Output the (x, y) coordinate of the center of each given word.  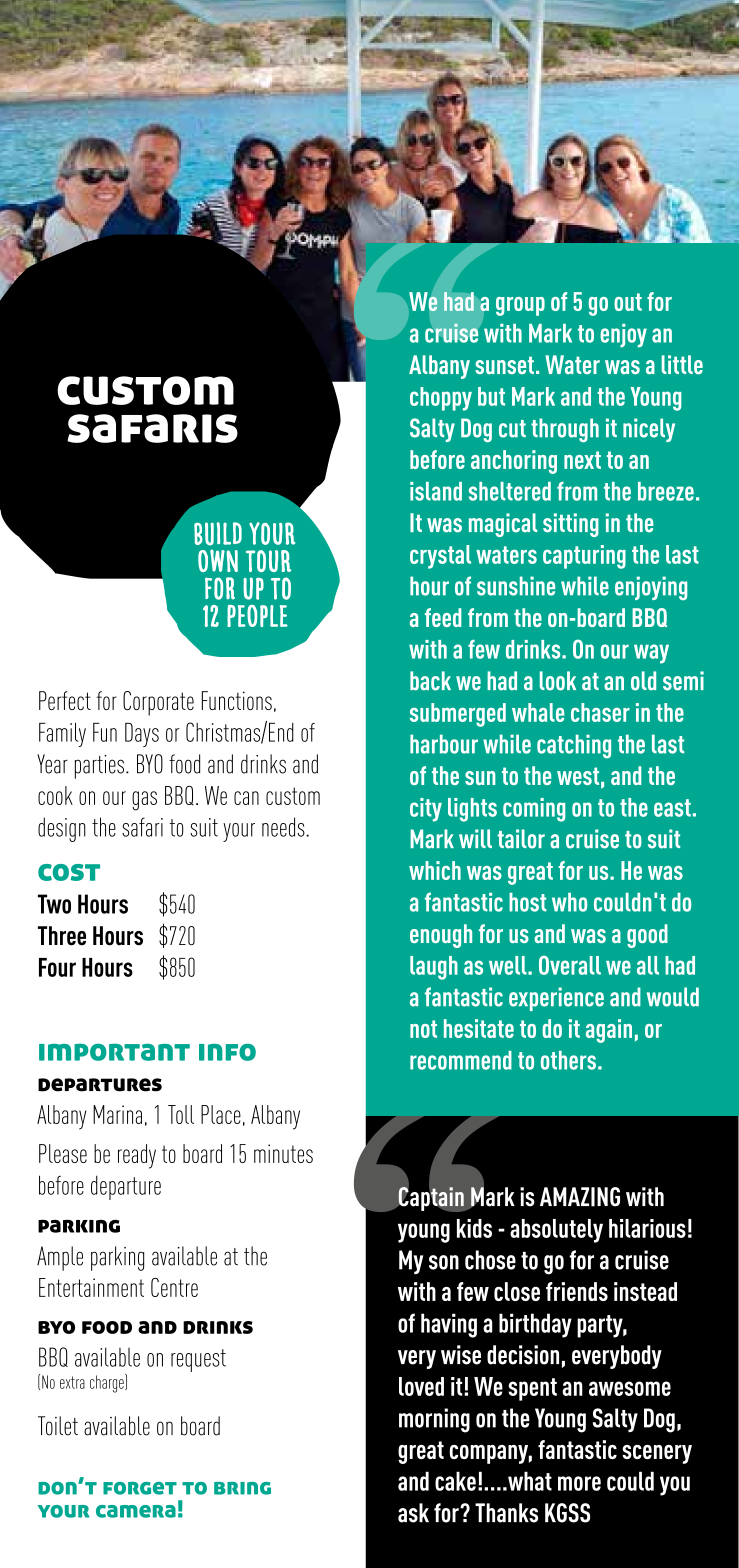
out (628, 302)
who (569, 902)
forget (140, 1488)
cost (69, 872)
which (435, 870)
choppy (441, 399)
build (218, 534)
